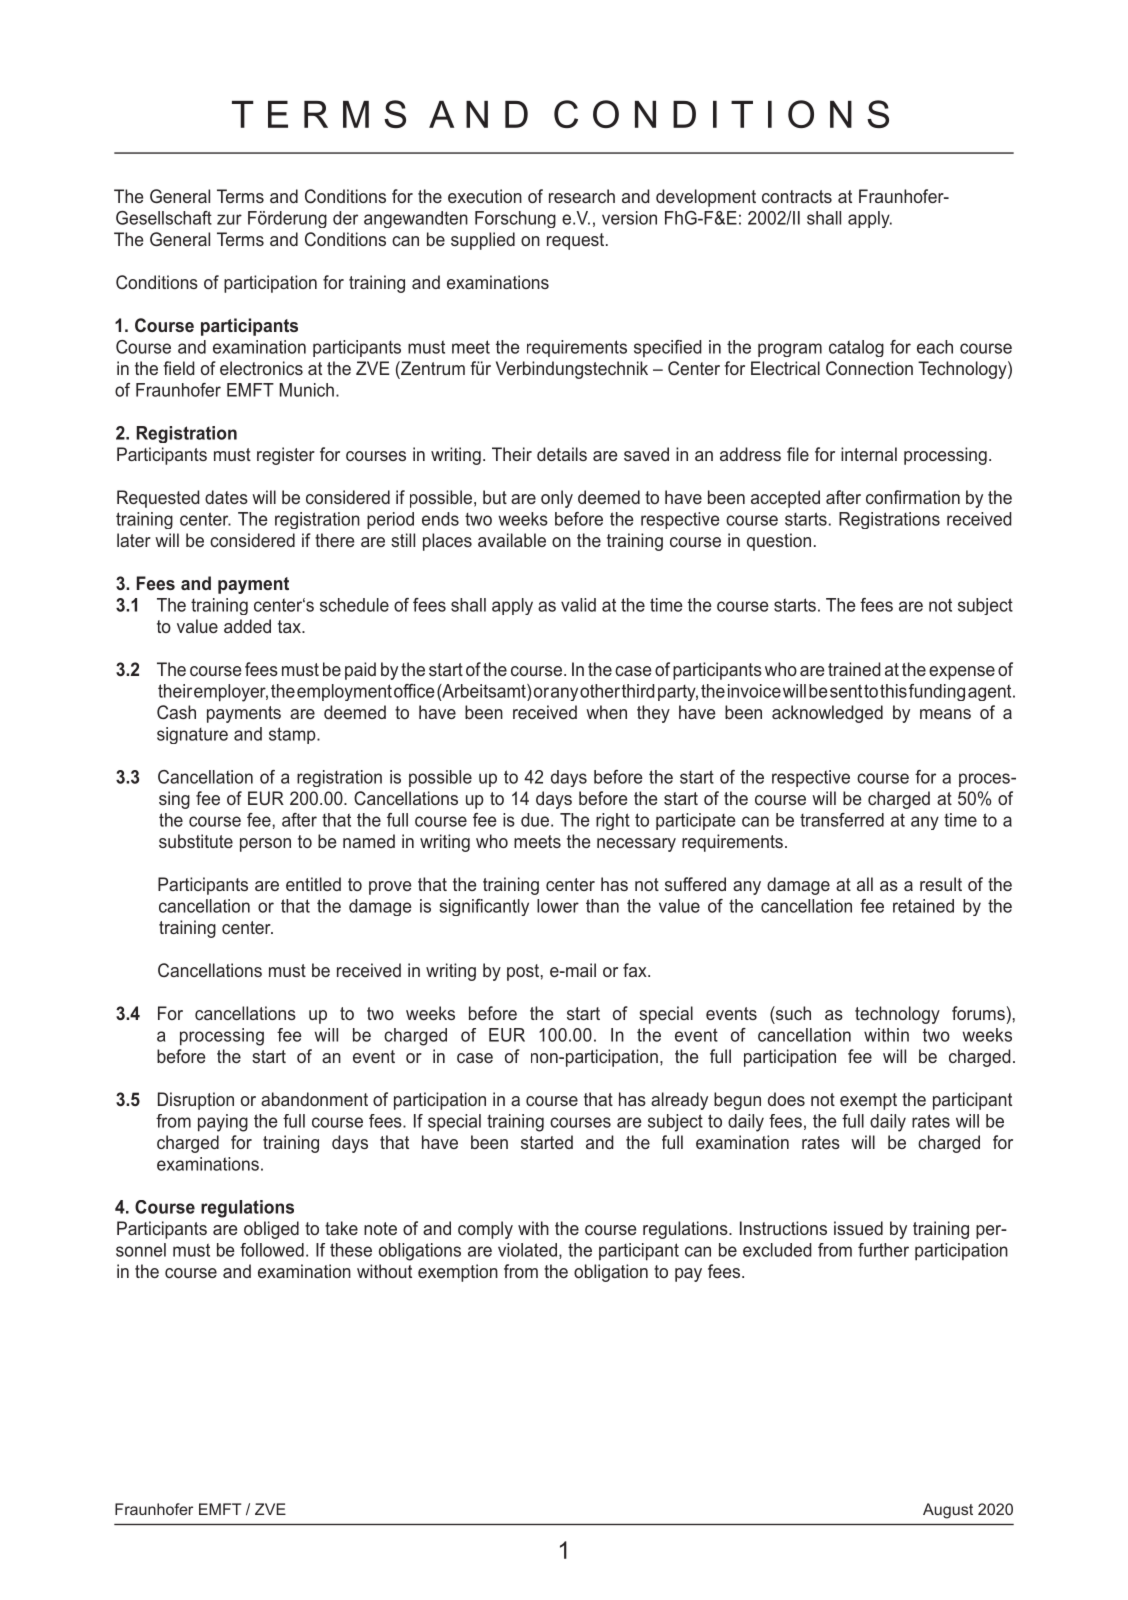  Describe the element at coordinates (582, 196) in the page. I see `research` at that location.
